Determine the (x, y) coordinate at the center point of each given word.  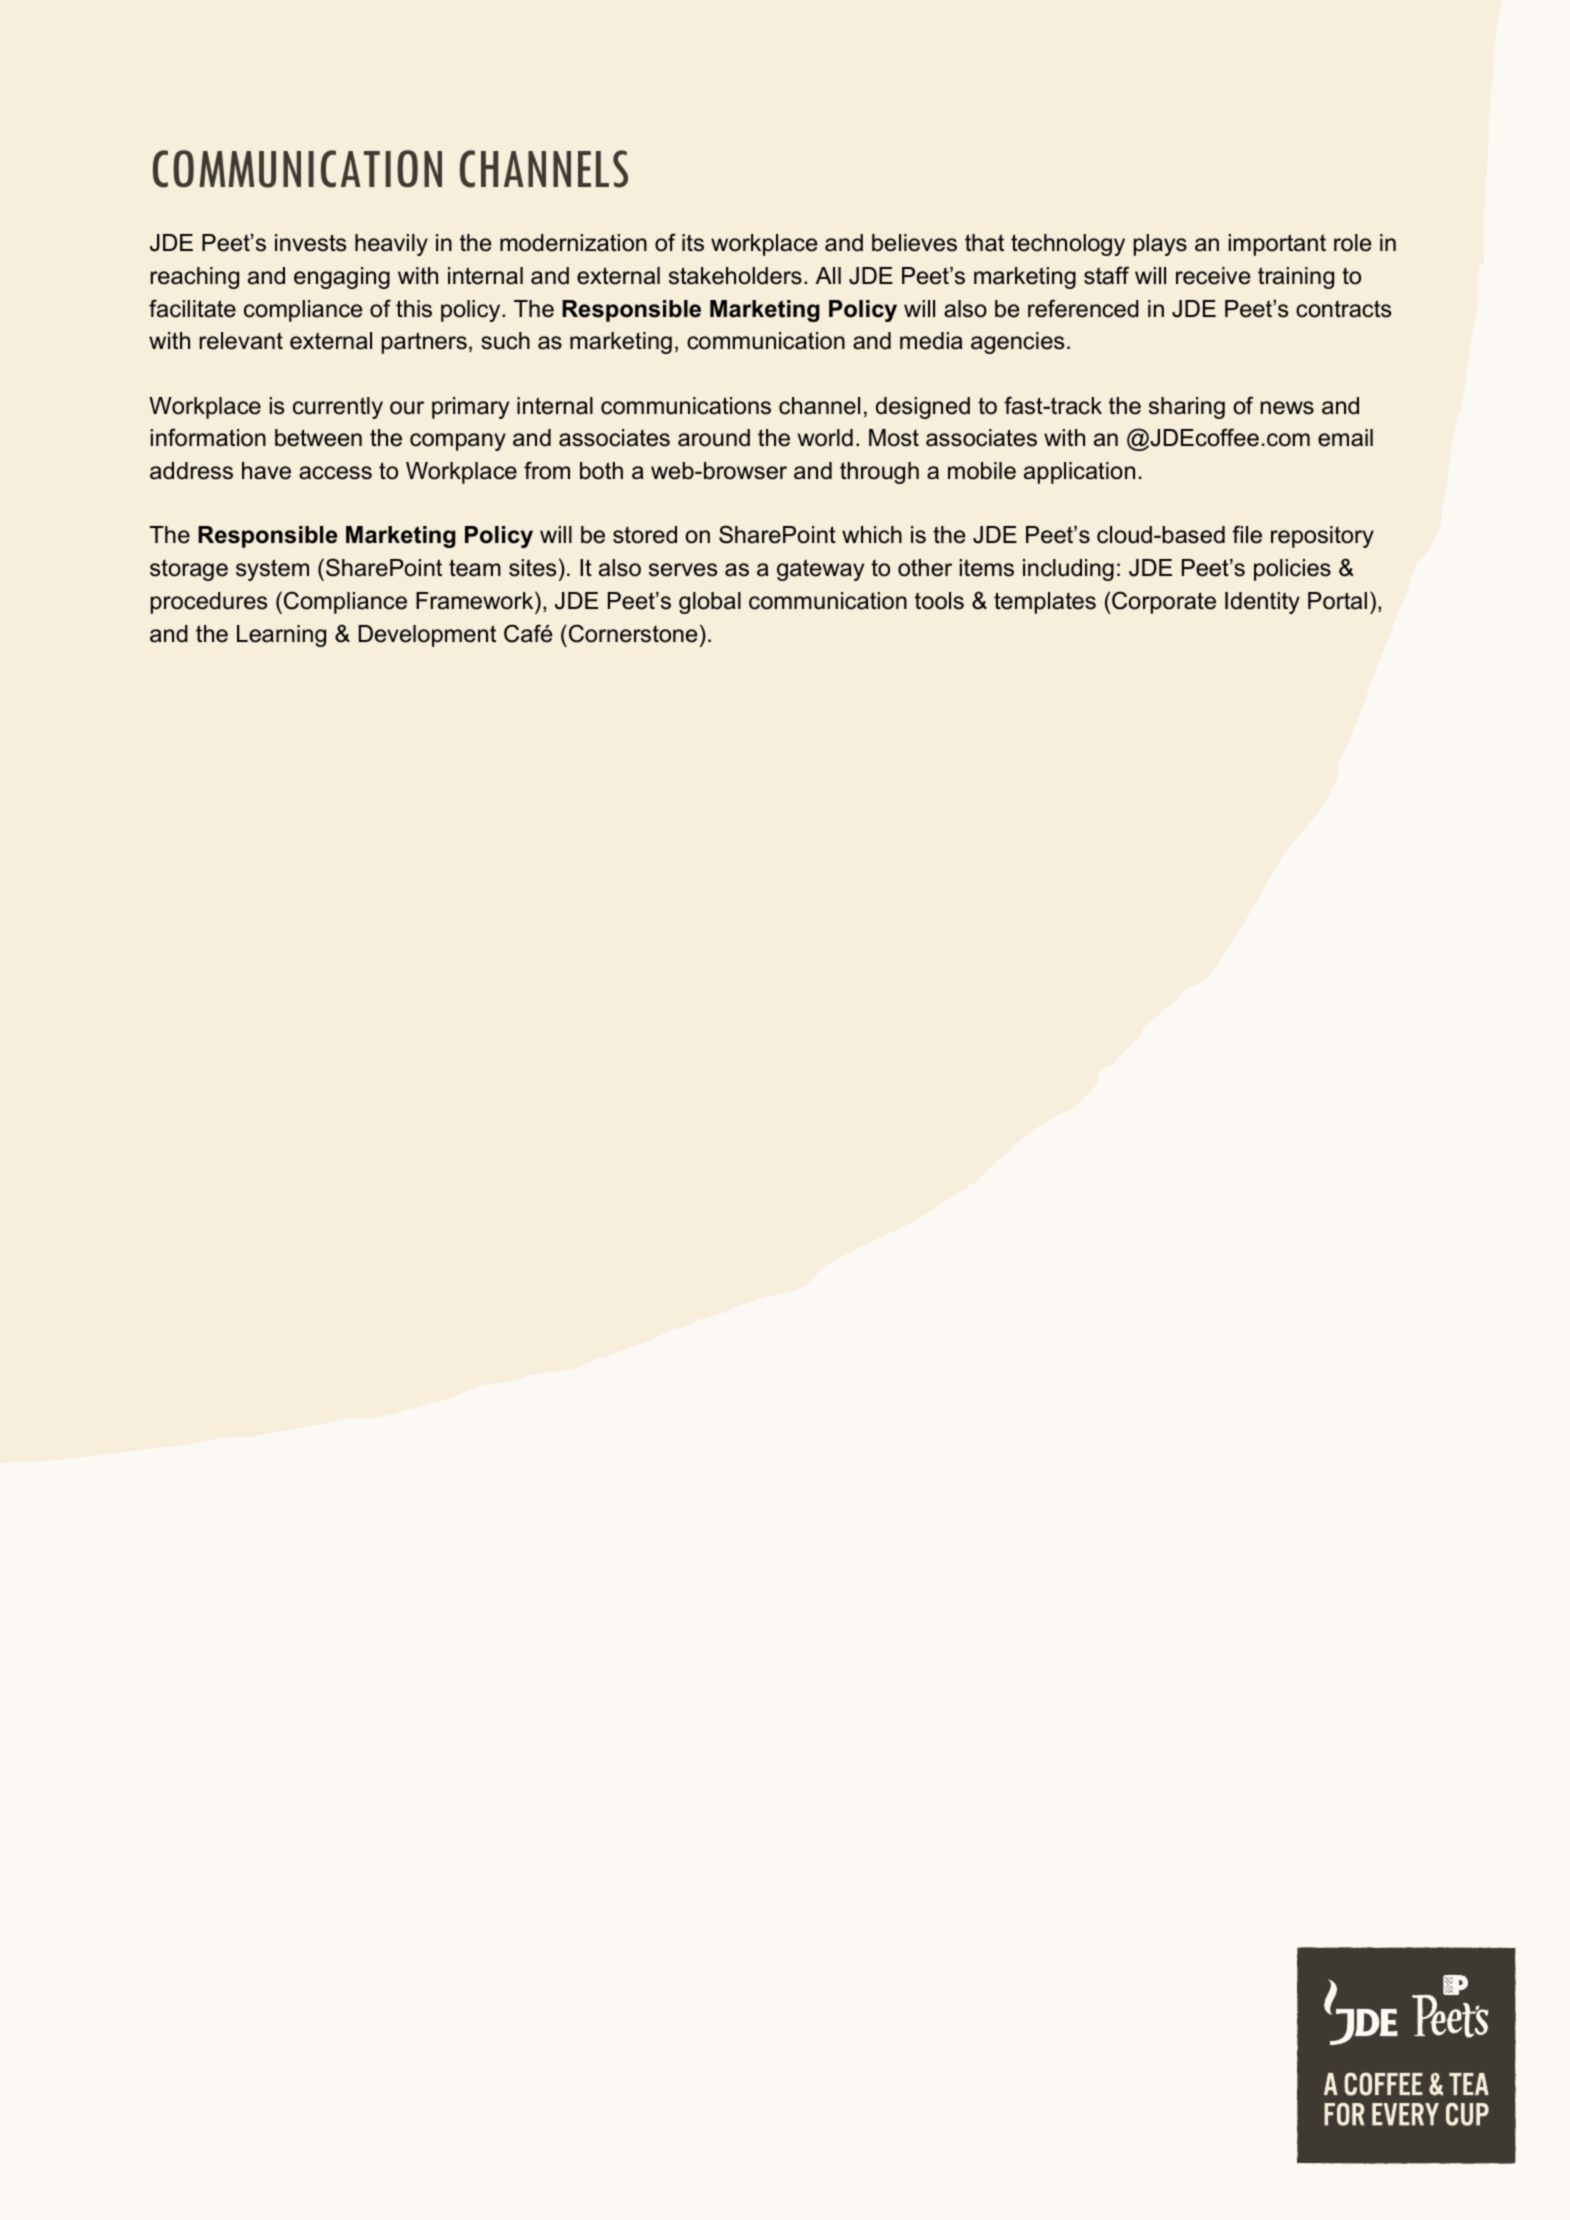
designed (923, 408)
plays (1160, 245)
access (335, 473)
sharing (1187, 408)
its (693, 243)
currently (338, 408)
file (1247, 534)
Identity (1262, 603)
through (879, 473)
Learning (281, 636)
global (710, 603)
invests (310, 243)
